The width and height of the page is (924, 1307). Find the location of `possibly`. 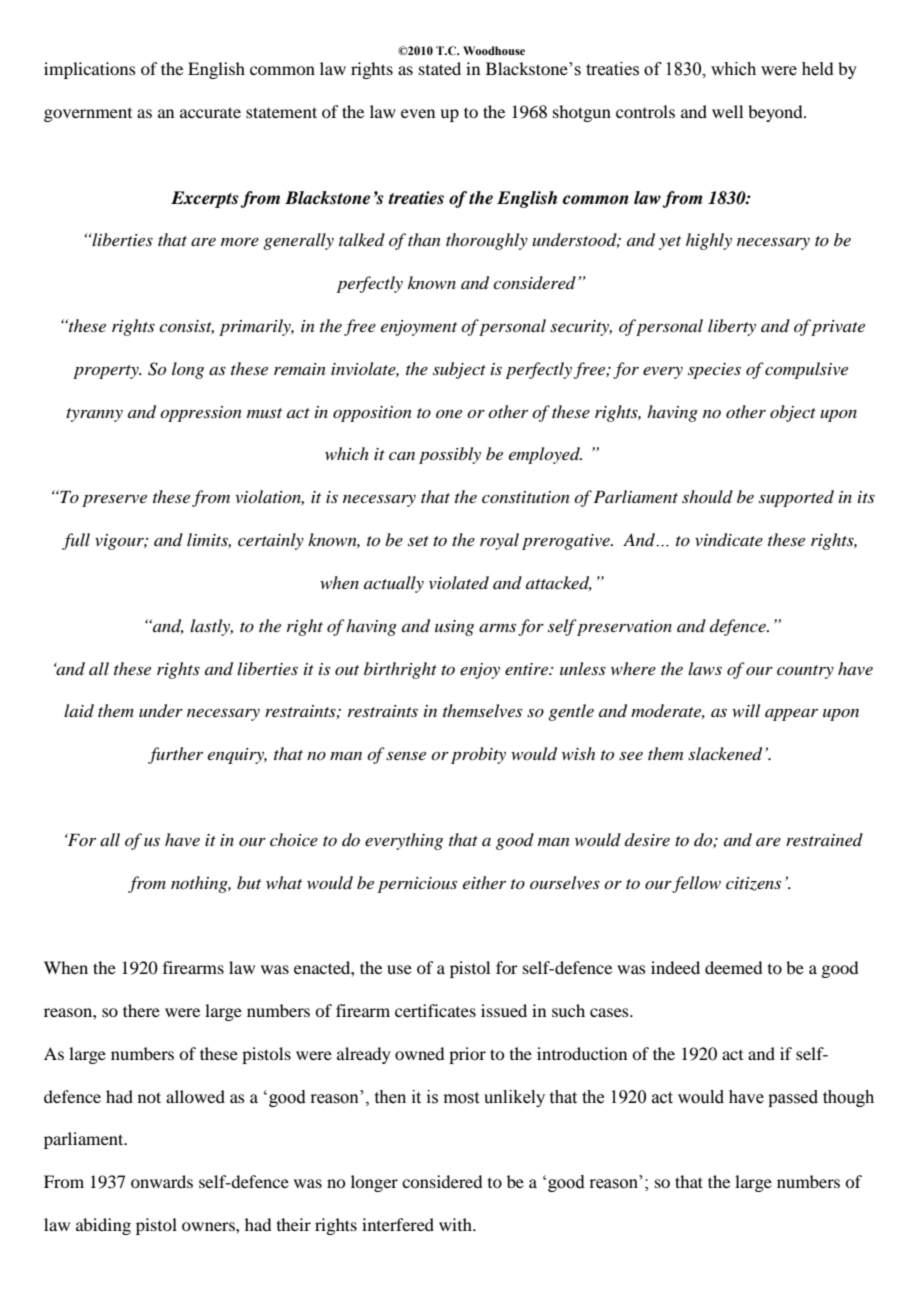

possibly is located at coordinates (450, 455).
